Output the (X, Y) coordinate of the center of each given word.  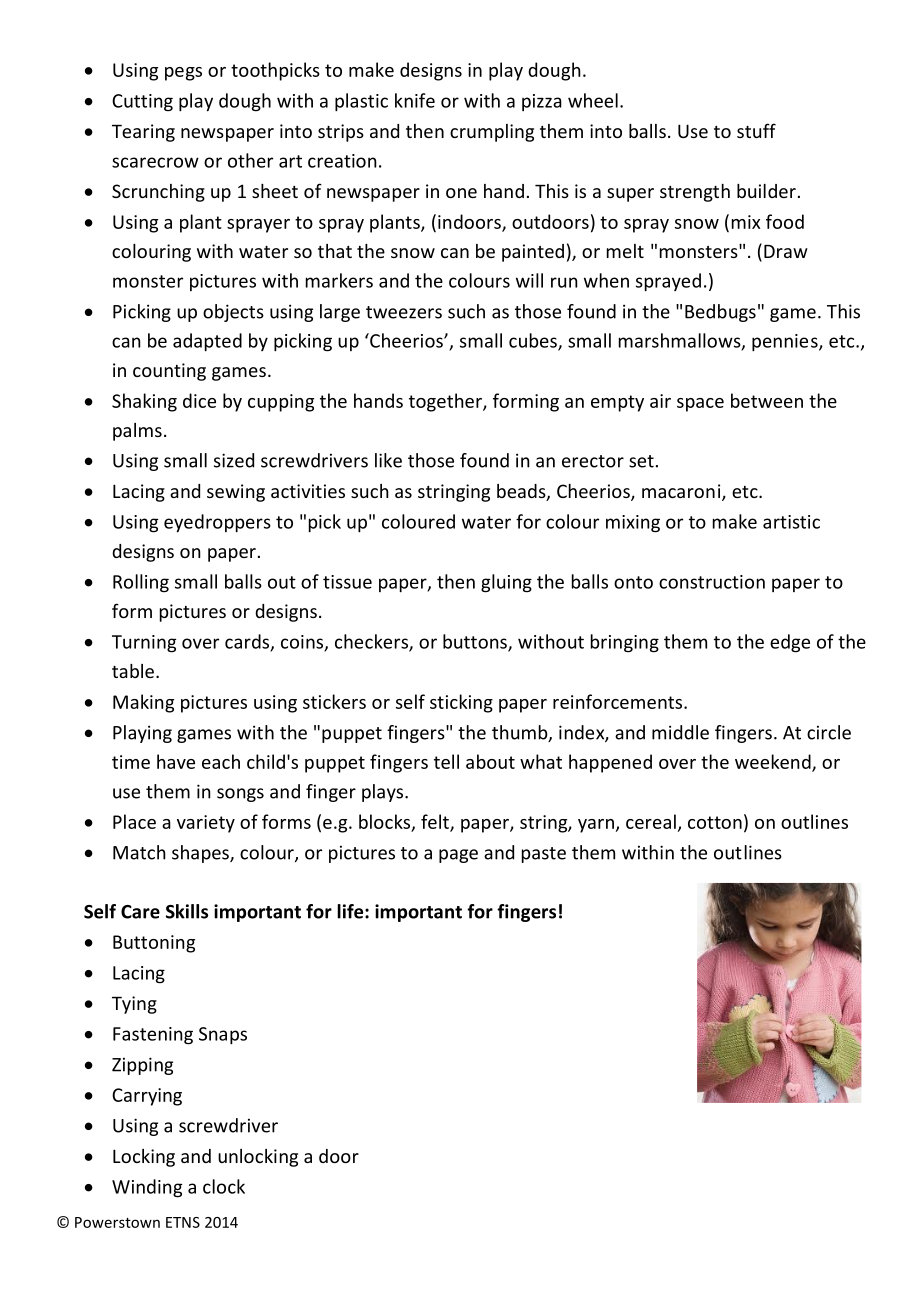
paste (544, 855)
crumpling (492, 133)
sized (234, 460)
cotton (715, 822)
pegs (183, 74)
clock (224, 1186)
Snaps (223, 1035)
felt (436, 822)
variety (206, 824)
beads (522, 492)
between (767, 400)
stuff (756, 130)
